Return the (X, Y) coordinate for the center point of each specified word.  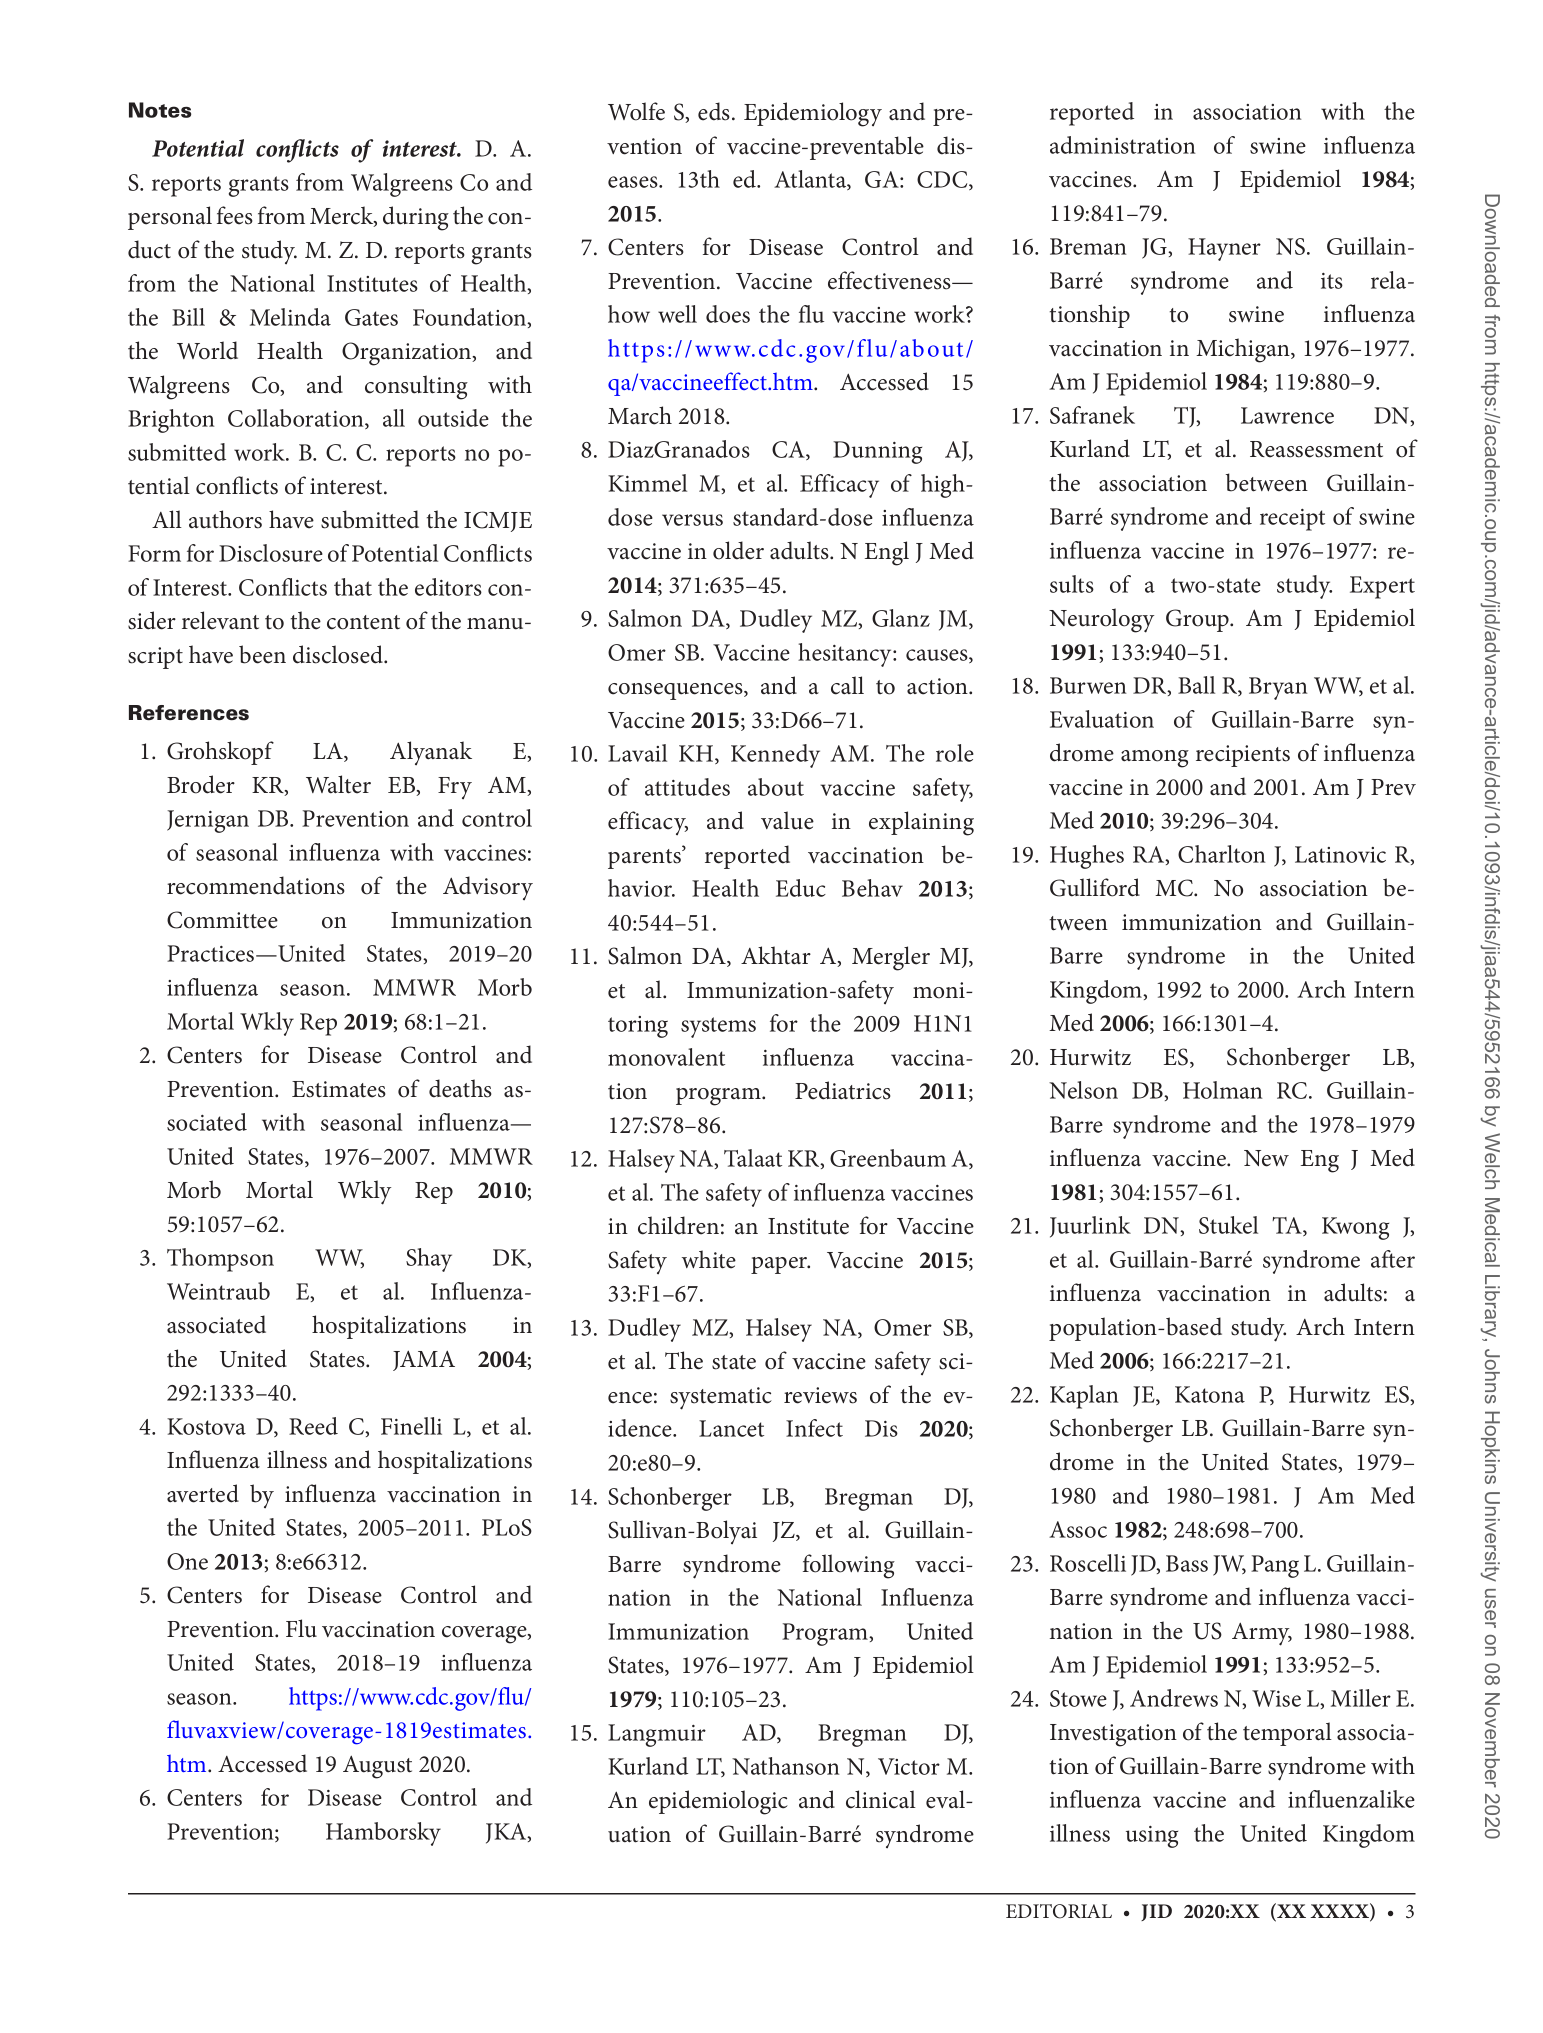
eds (714, 111)
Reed (313, 1426)
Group (1198, 620)
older (738, 550)
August (377, 1767)
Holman (1222, 1090)
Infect (814, 1428)
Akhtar (776, 955)
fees (235, 215)
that (353, 587)
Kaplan (1084, 1397)
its (1332, 281)
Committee (222, 920)
